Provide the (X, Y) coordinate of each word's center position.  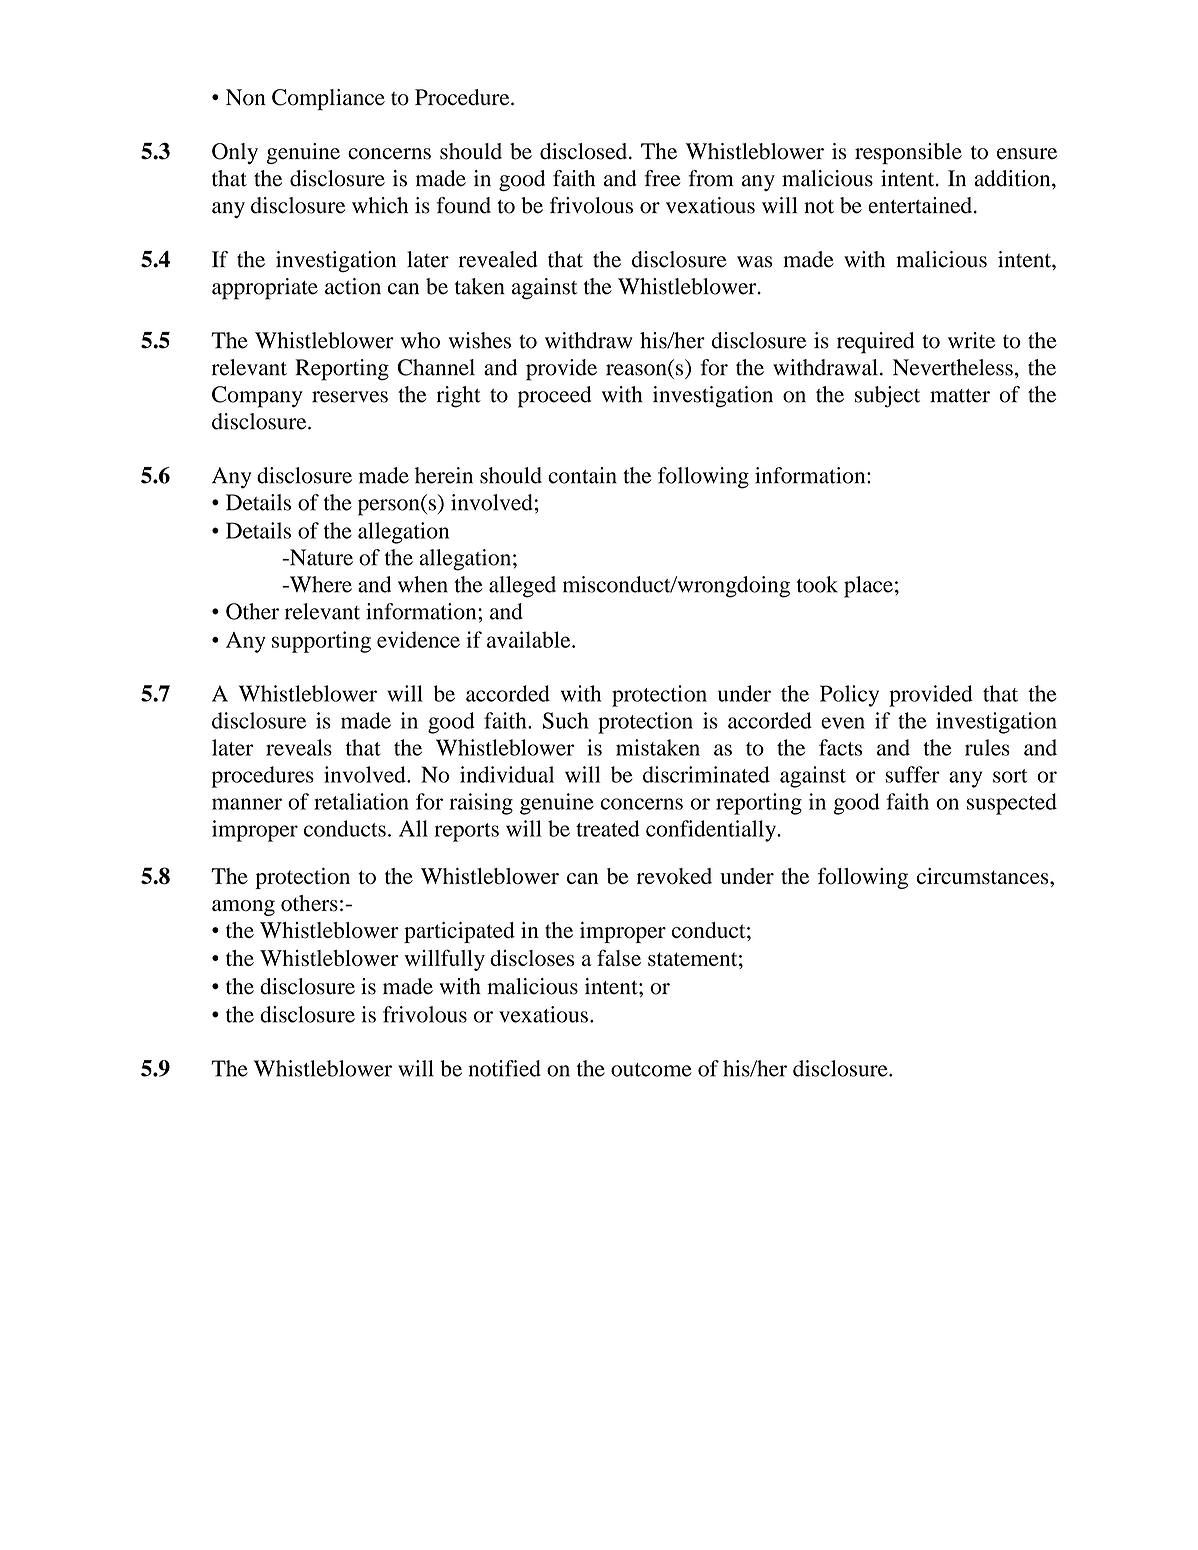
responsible (908, 153)
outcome (651, 1070)
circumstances (984, 876)
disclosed (585, 151)
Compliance (328, 99)
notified (504, 1068)
